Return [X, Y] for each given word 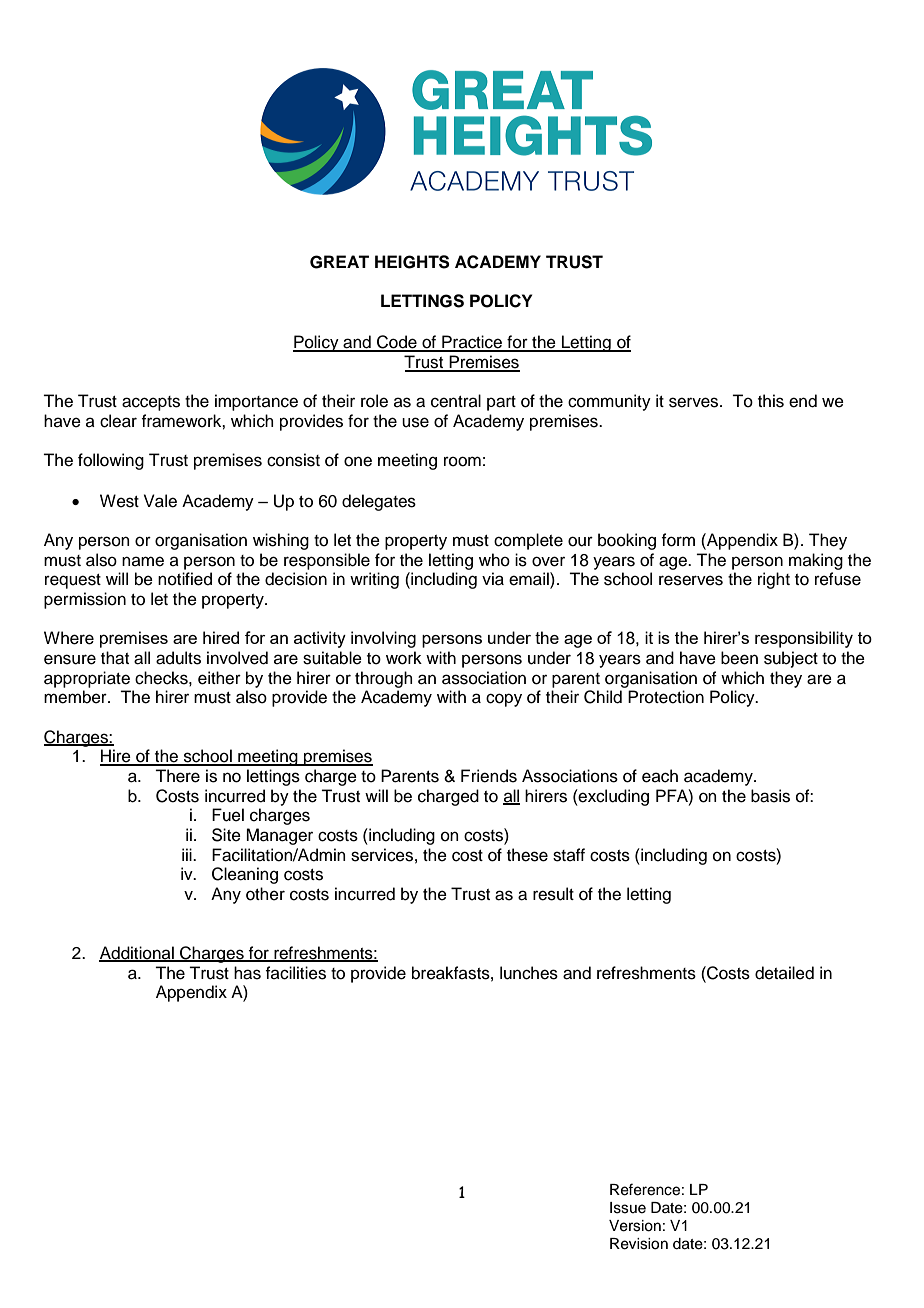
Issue [628, 1208]
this [771, 401]
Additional [137, 954]
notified [185, 579]
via [493, 579]
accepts [151, 403]
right [774, 580]
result [553, 894]
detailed [784, 973]
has [247, 973]
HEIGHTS [412, 262]
